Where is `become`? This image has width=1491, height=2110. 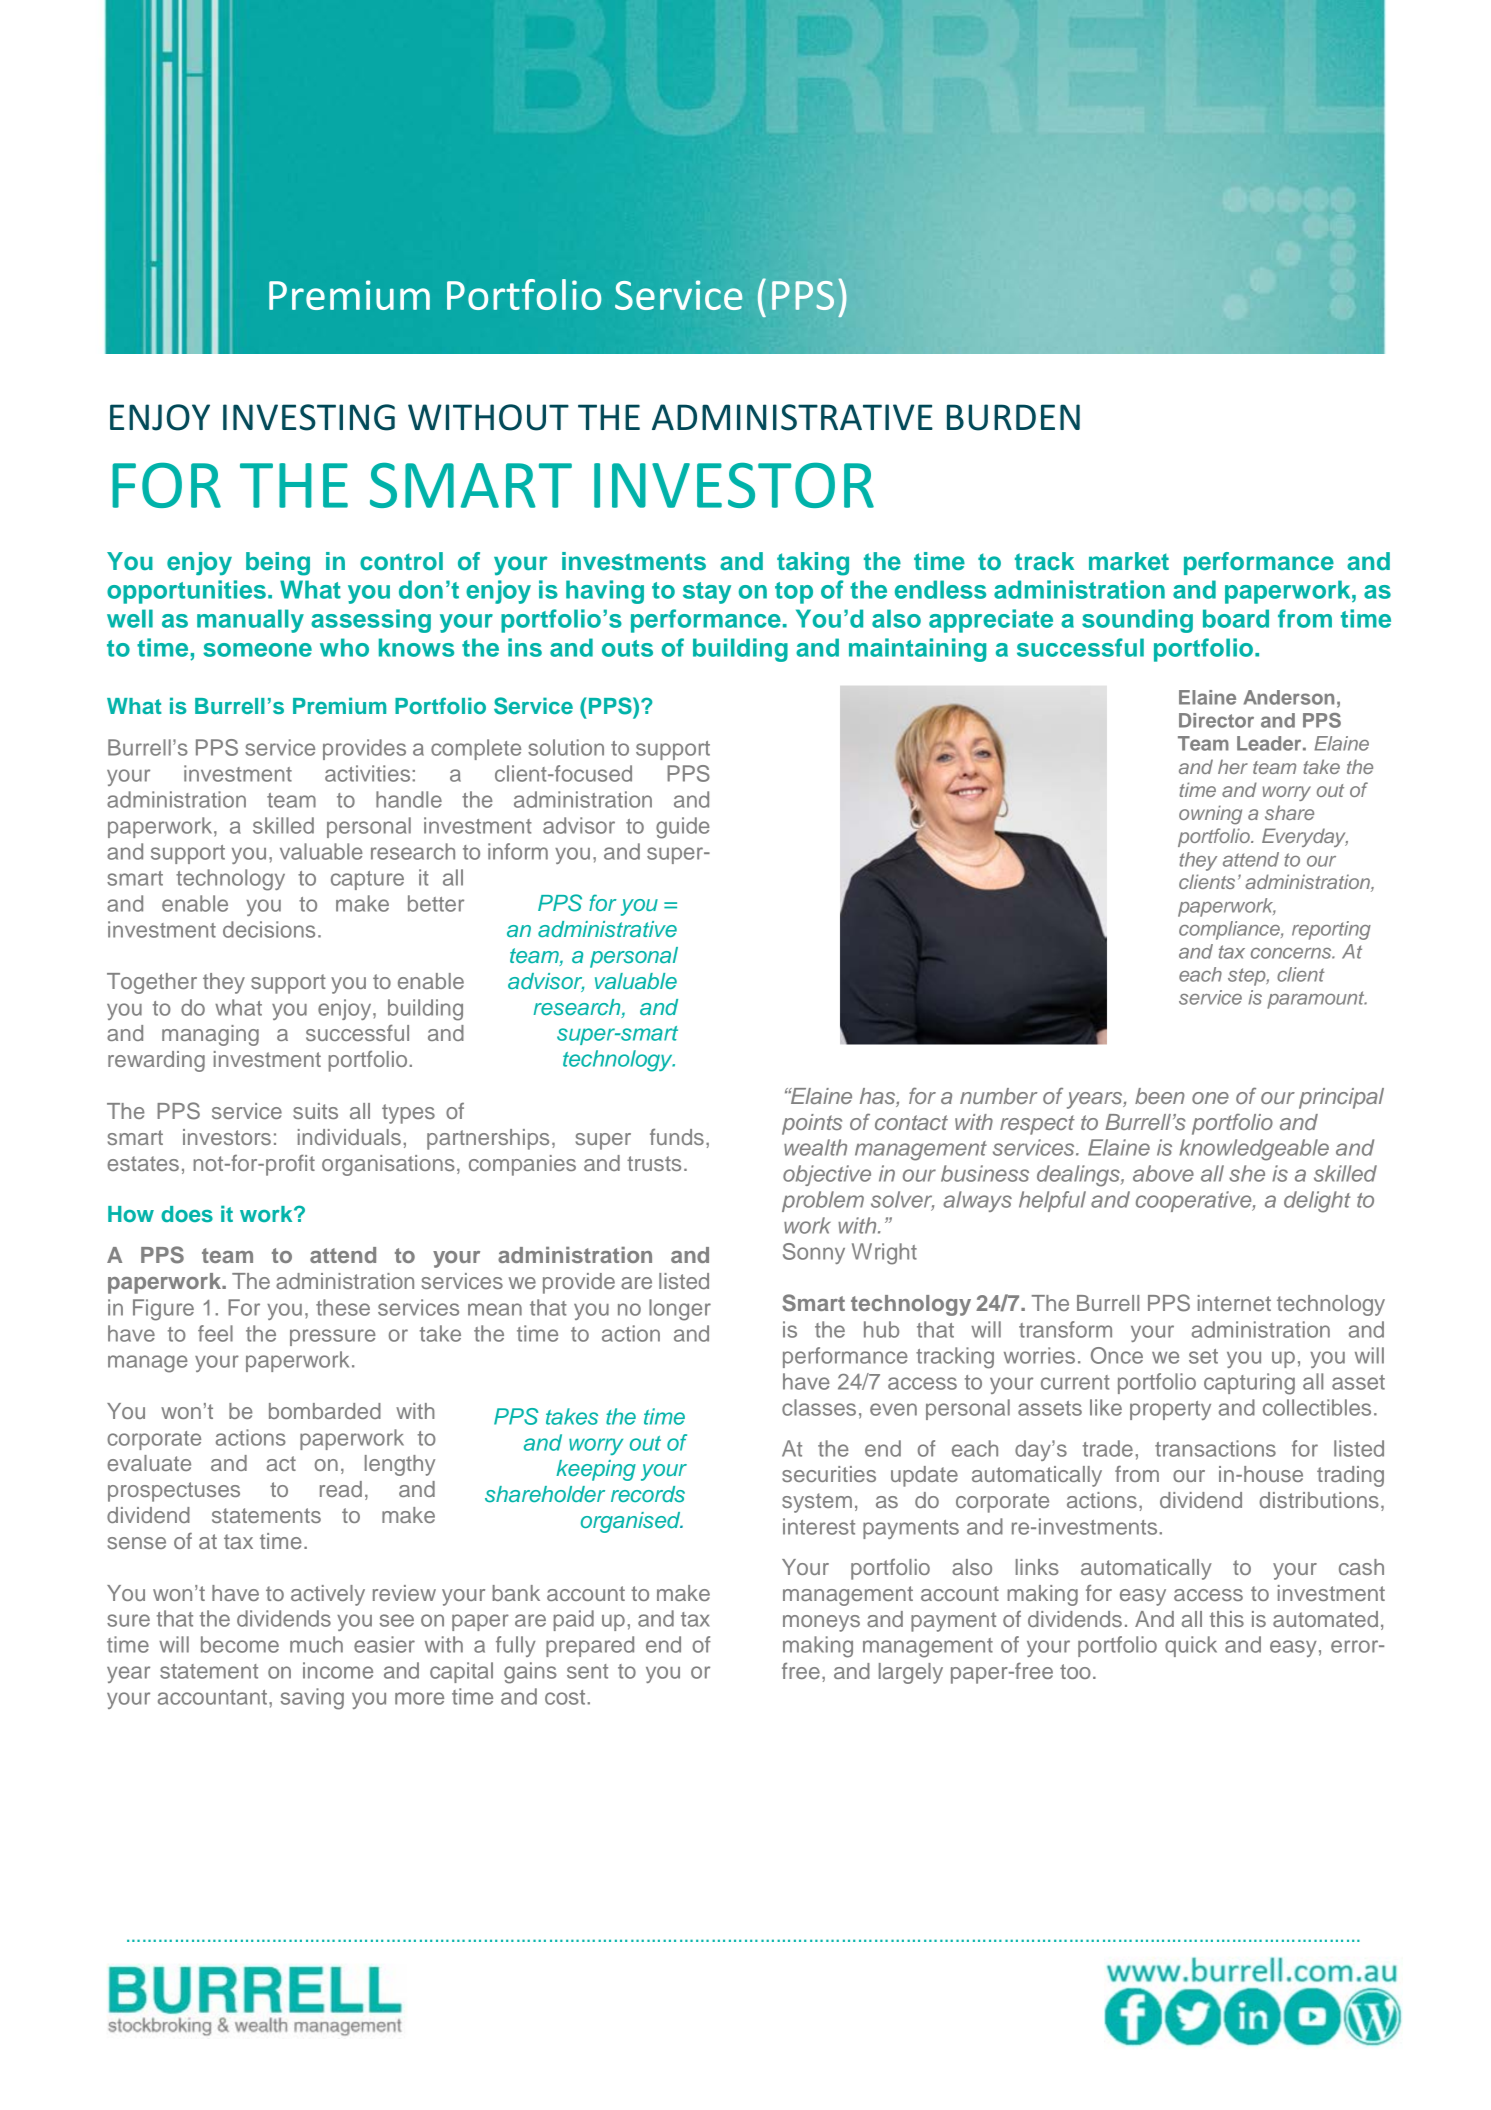 become is located at coordinates (240, 1644).
